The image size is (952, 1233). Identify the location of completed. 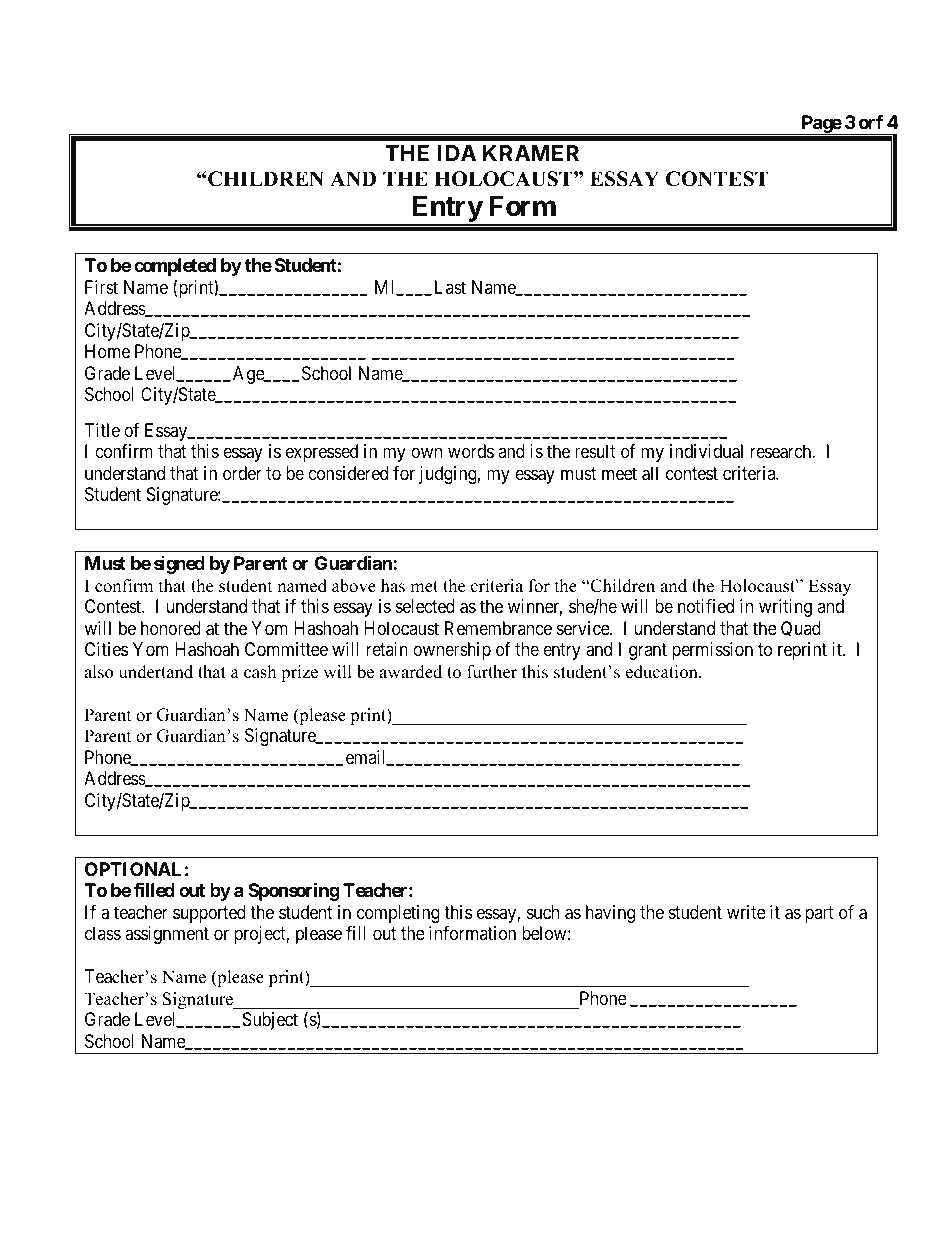
(175, 267).
